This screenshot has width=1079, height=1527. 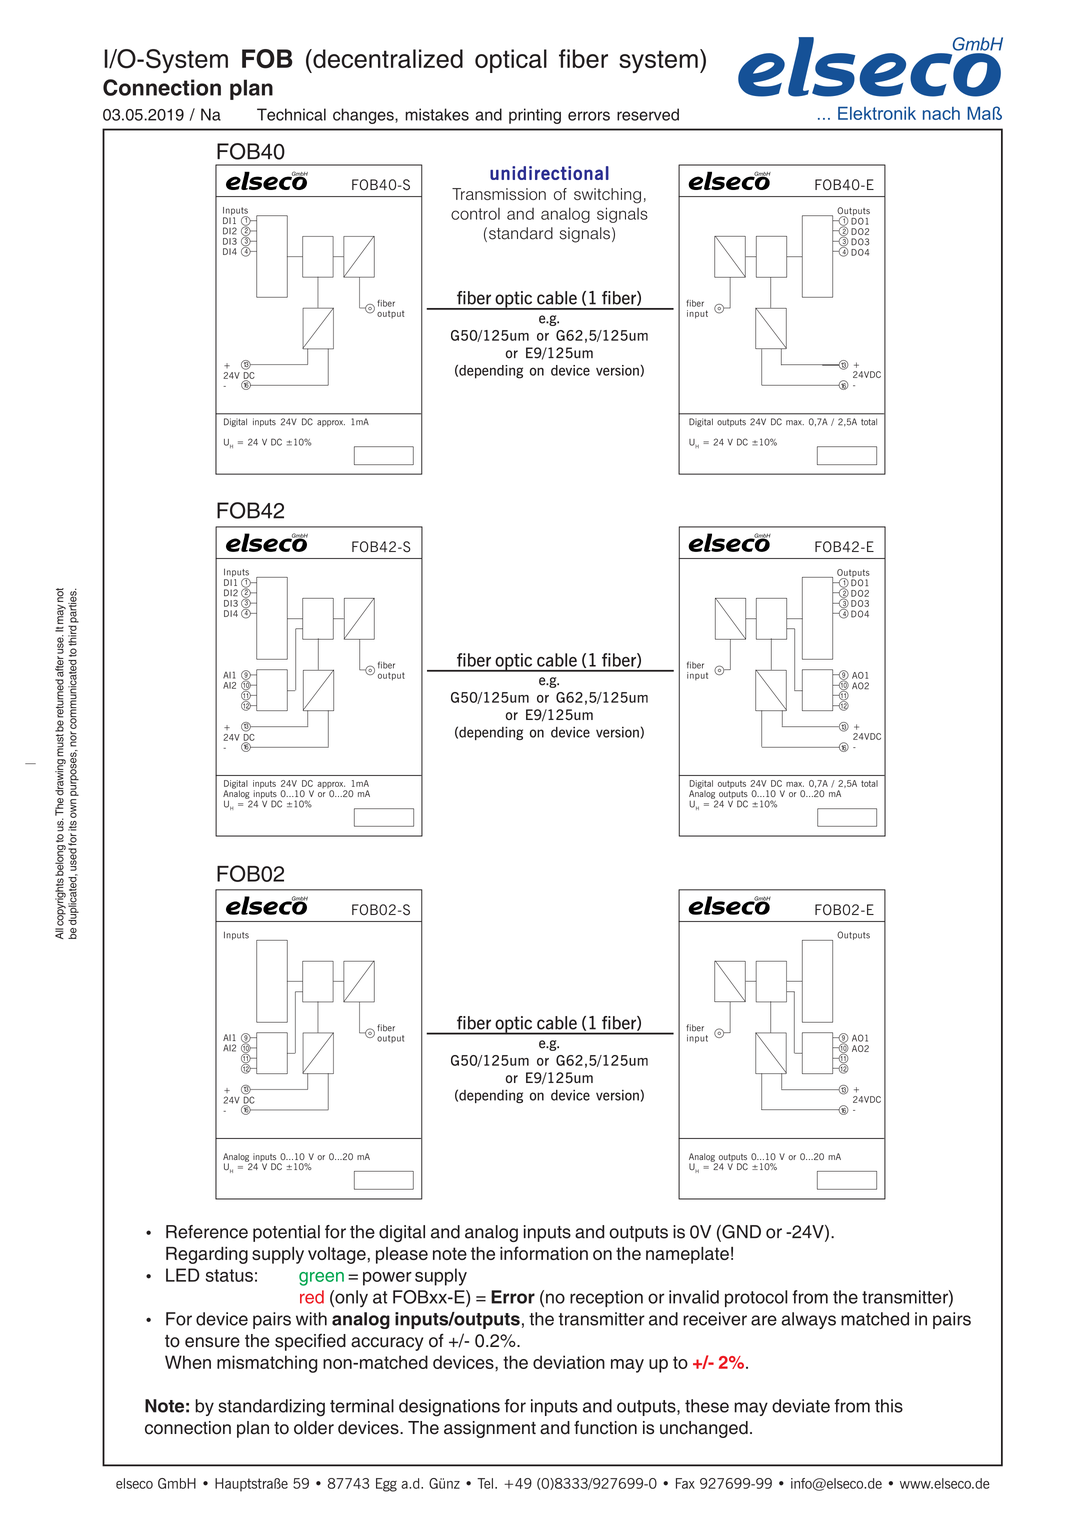 What do you see at coordinates (286, 1233) in the screenshot?
I see `potential` at bounding box center [286, 1233].
